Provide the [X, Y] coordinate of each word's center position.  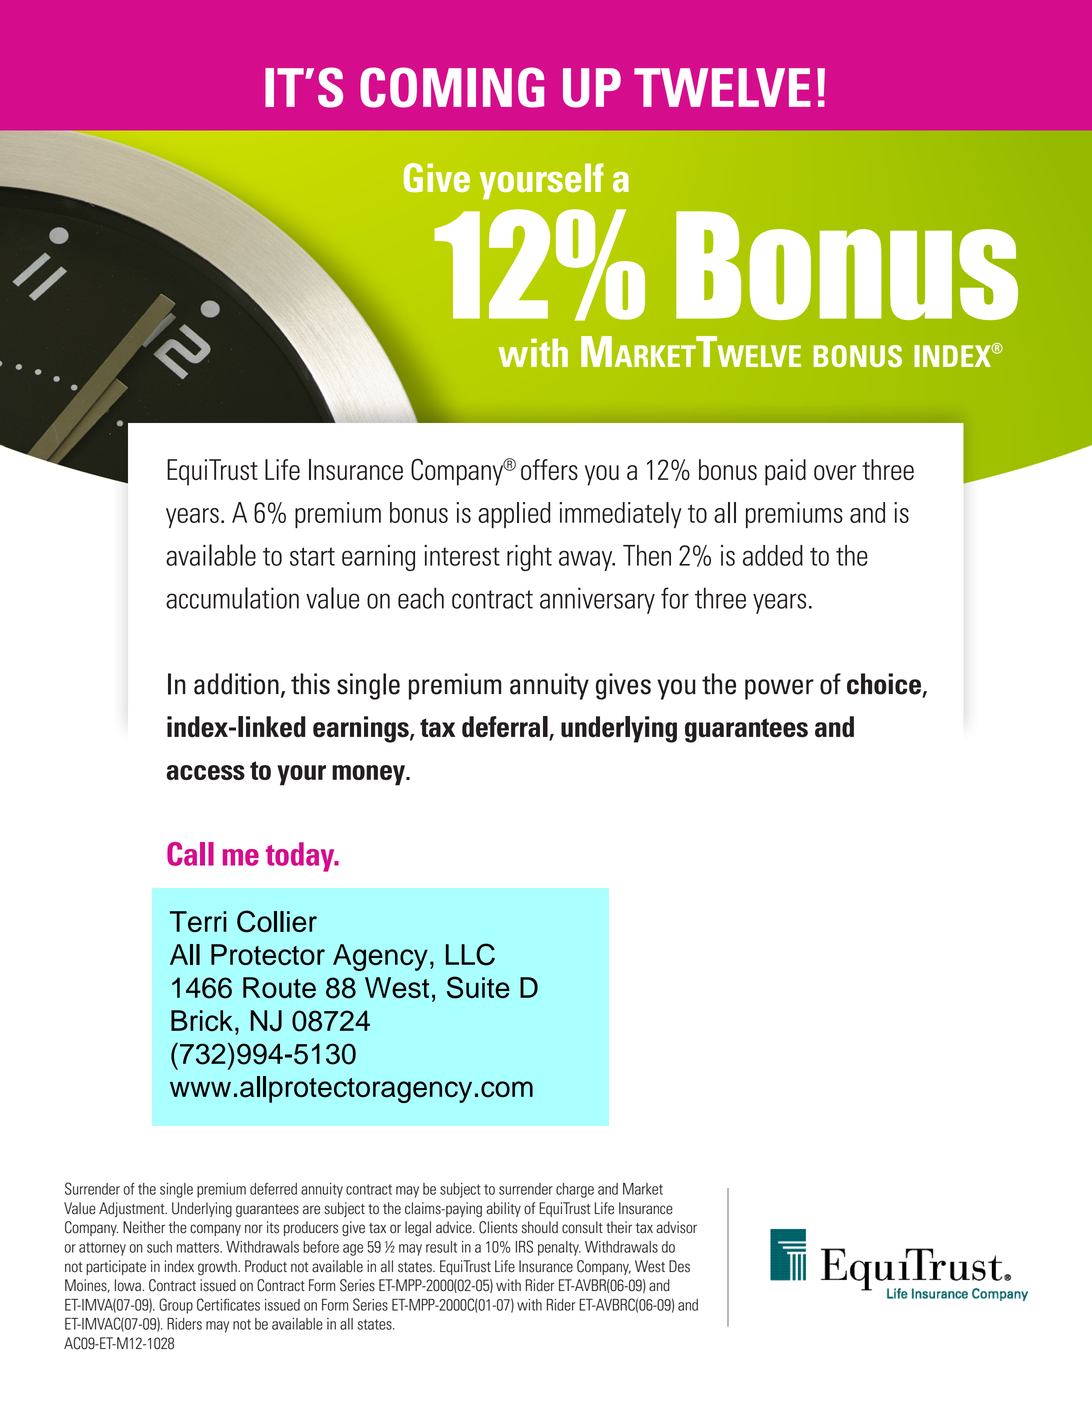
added [773, 555]
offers [549, 469]
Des [679, 1266]
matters [199, 1247]
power [779, 689]
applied [514, 515]
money [369, 775]
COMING [452, 87]
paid [785, 472]
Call [190, 854]
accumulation [232, 598]
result [441, 1247]
